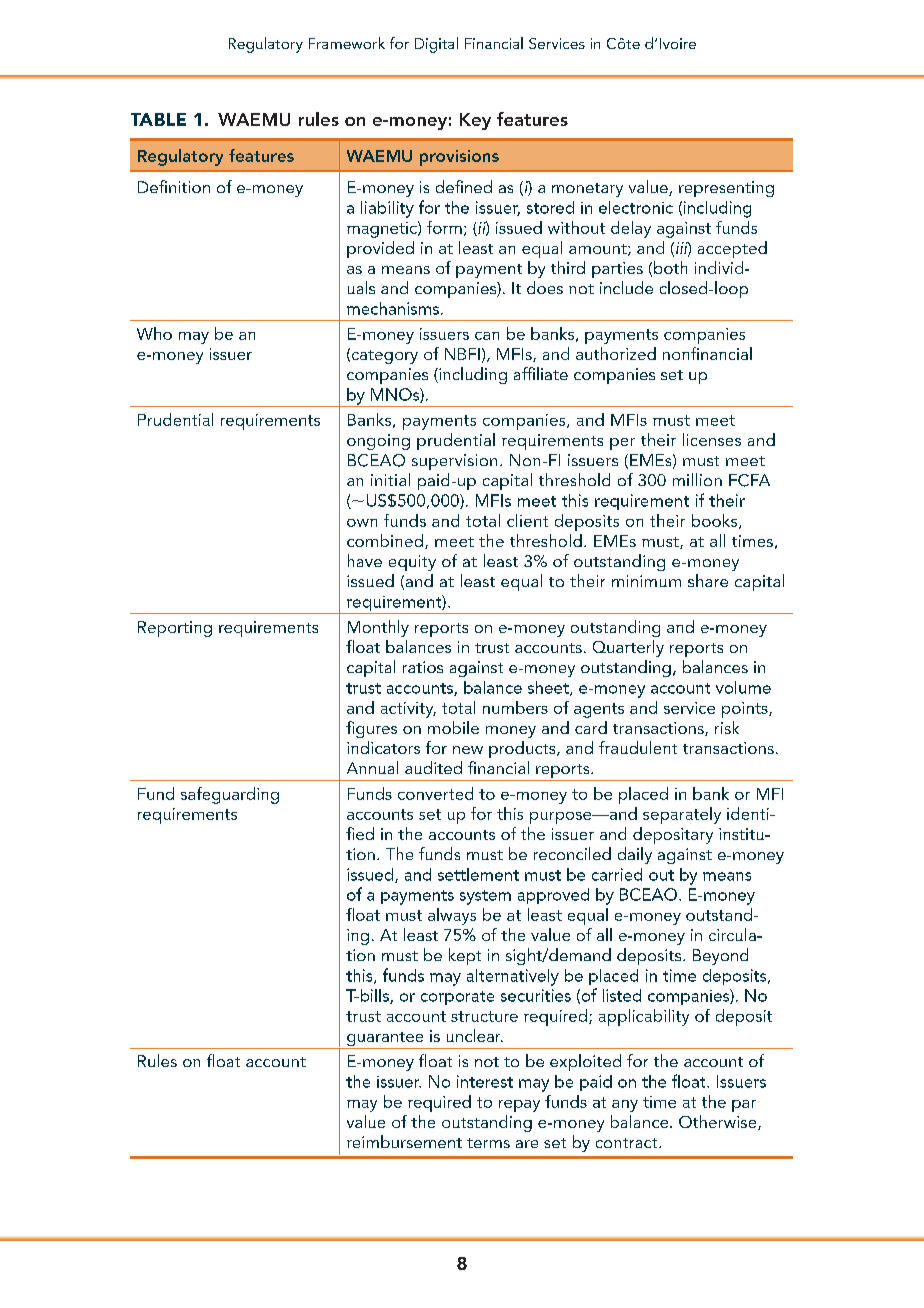 The width and height of the screenshot is (924, 1308). I want to click on guarantee, so click(385, 1040).
